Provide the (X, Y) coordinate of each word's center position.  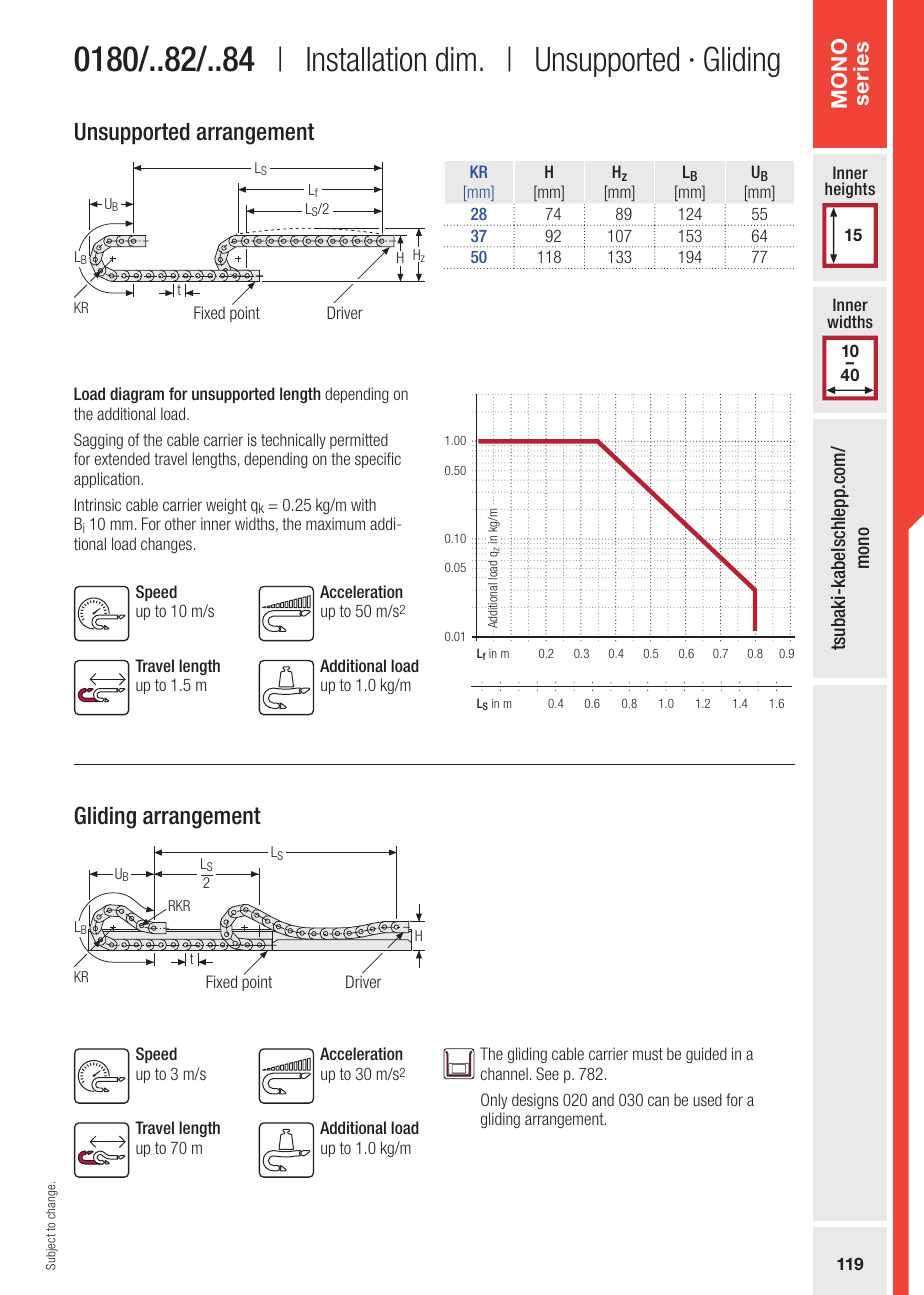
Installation (366, 59)
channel (504, 1073)
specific (378, 460)
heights (850, 190)
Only (494, 1101)
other (180, 523)
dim (456, 59)
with (363, 504)
